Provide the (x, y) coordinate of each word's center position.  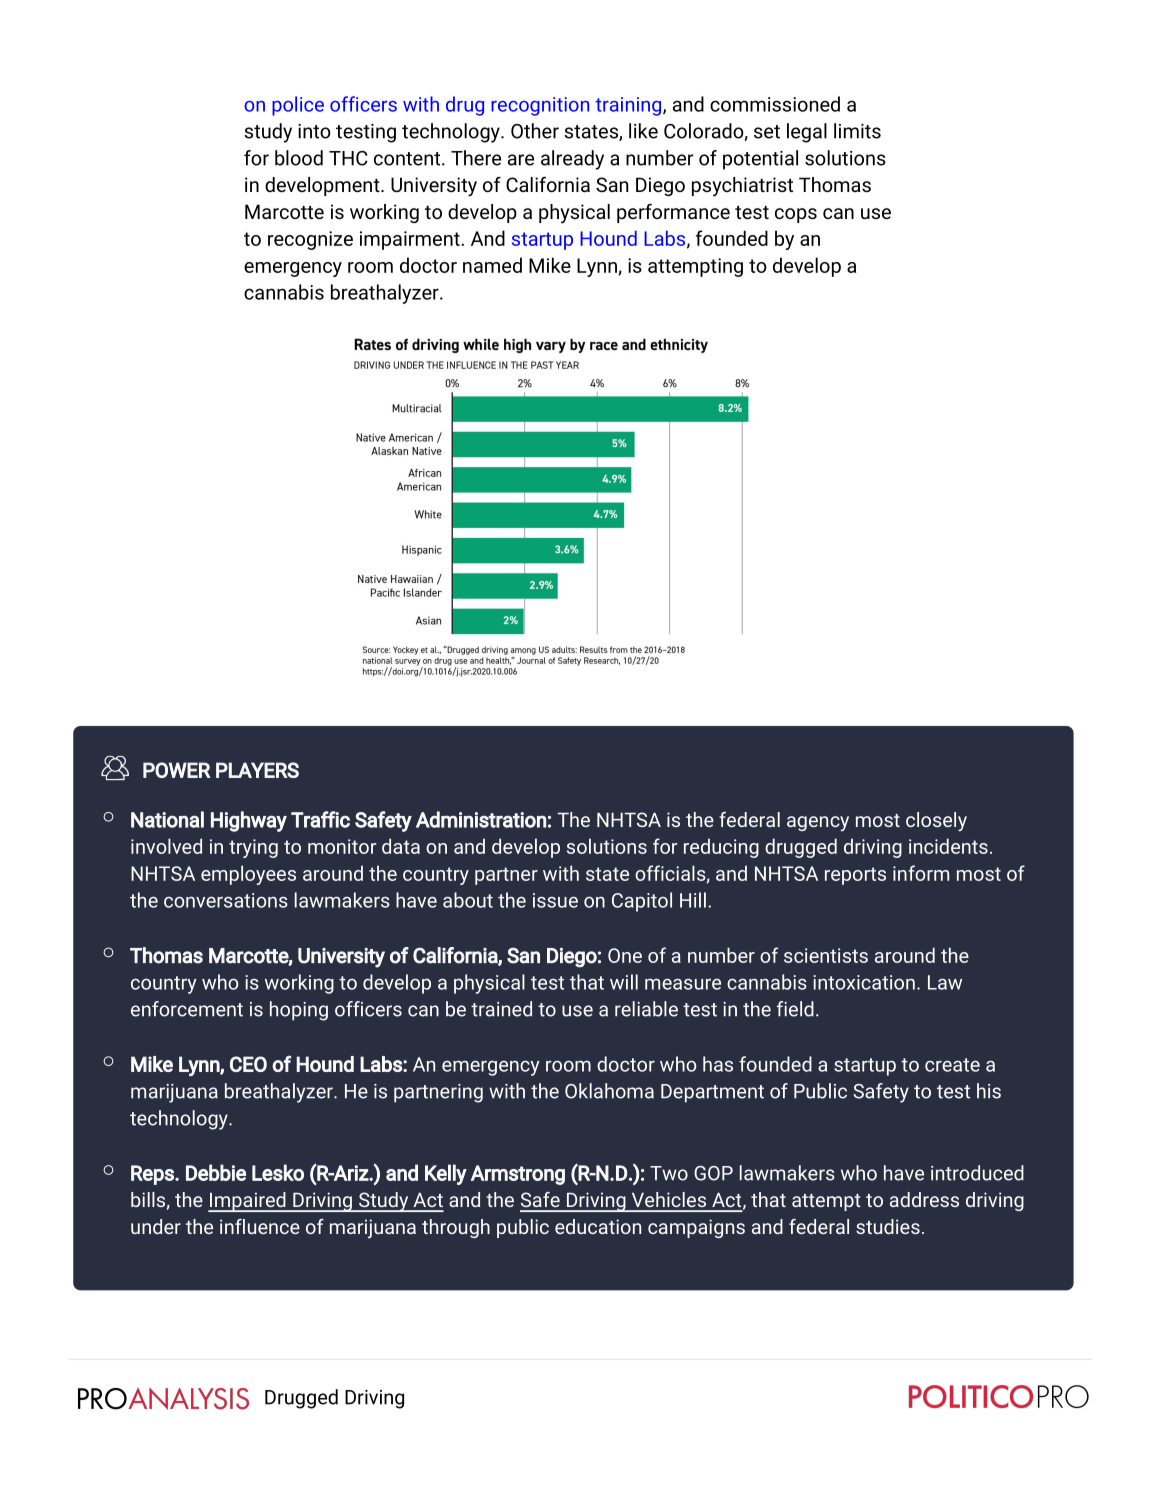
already (572, 160)
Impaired (248, 1202)
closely (936, 822)
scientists (826, 955)
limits (857, 131)
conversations (226, 900)
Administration (481, 819)
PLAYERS (257, 770)
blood (299, 158)
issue (555, 900)
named (492, 265)
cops (796, 215)
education (598, 1226)
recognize (310, 240)
